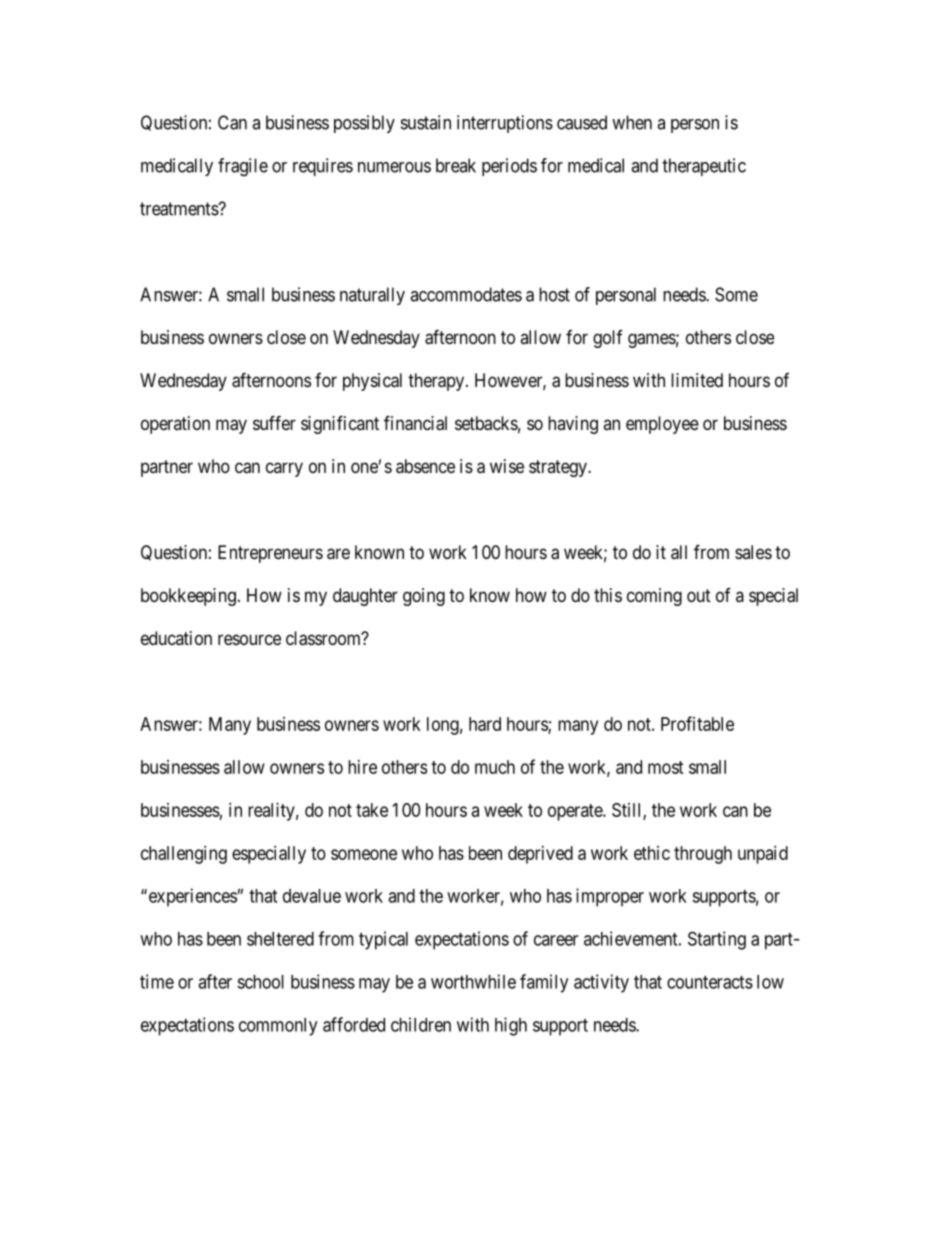 The image size is (952, 1233). I want to click on worthwhile, so click(473, 981).
